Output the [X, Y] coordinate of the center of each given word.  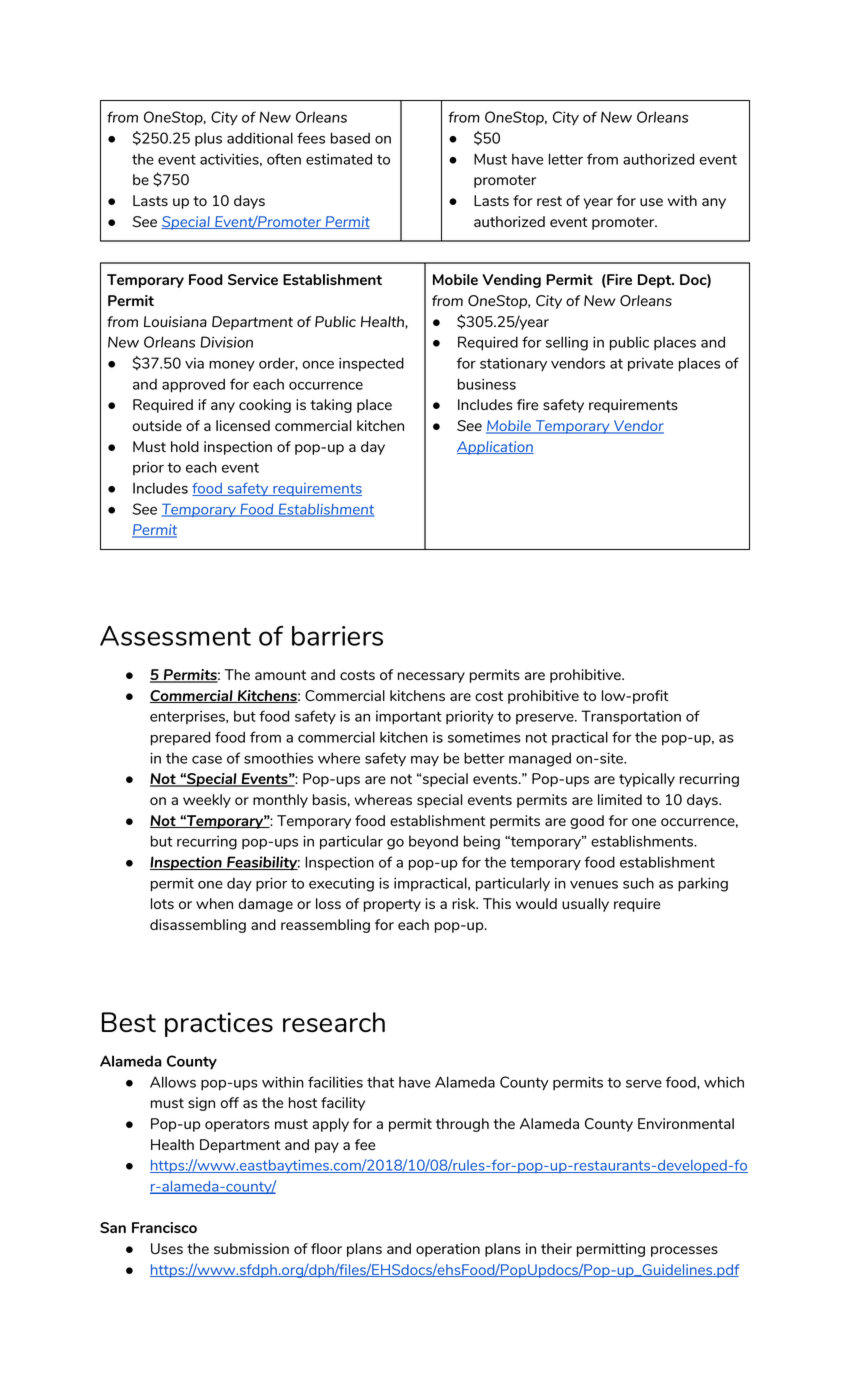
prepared [180, 738]
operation [448, 1250]
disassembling [198, 926]
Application [495, 448]
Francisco [164, 1227]
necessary [431, 677]
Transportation [631, 717]
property [392, 905]
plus [208, 140]
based [350, 138]
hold [185, 446]
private [650, 365]
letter [566, 159]
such [638, 883]
